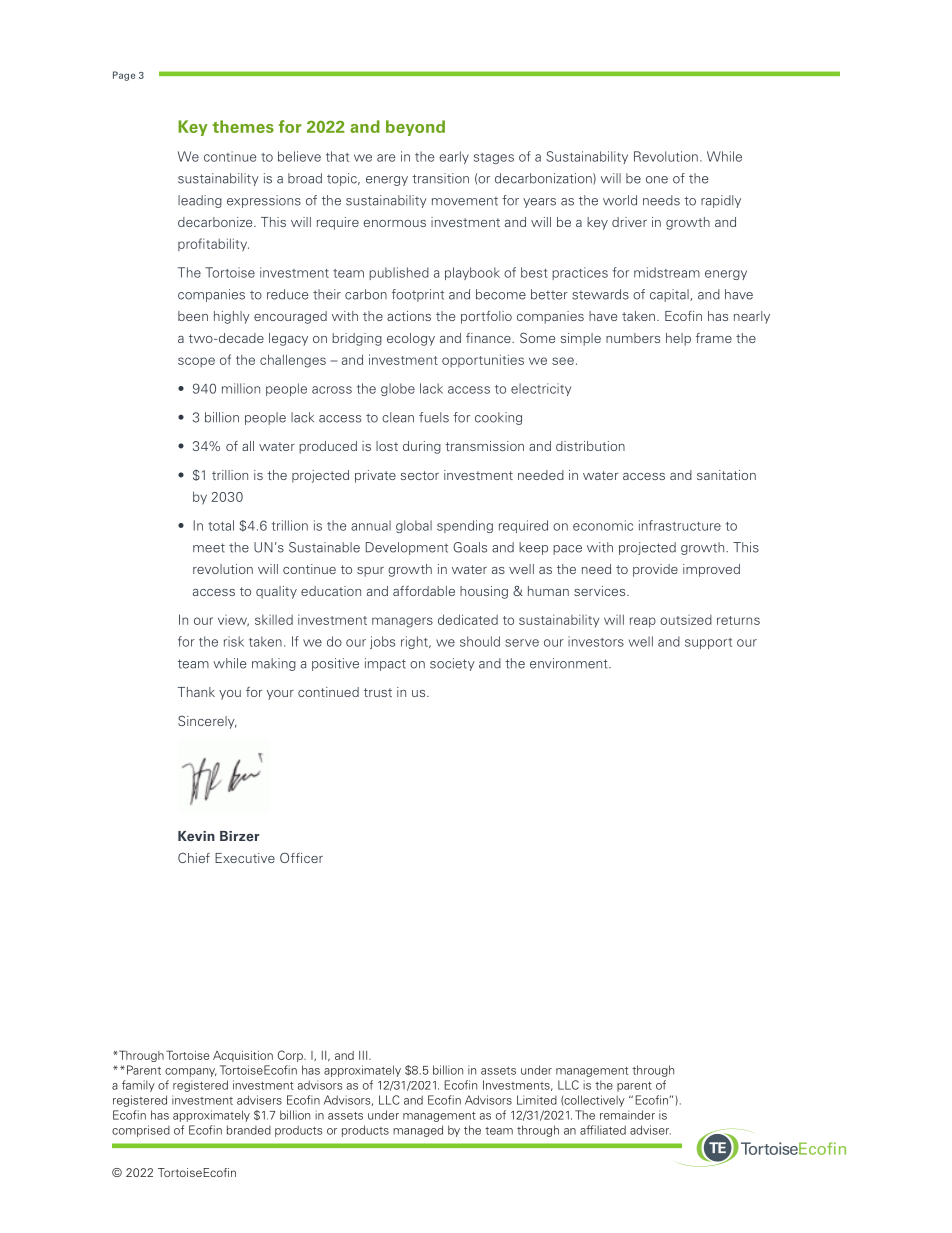 Image resolution: width=952 pixels, height=1233 pixels. I want to click on during, so click(422, 447).
